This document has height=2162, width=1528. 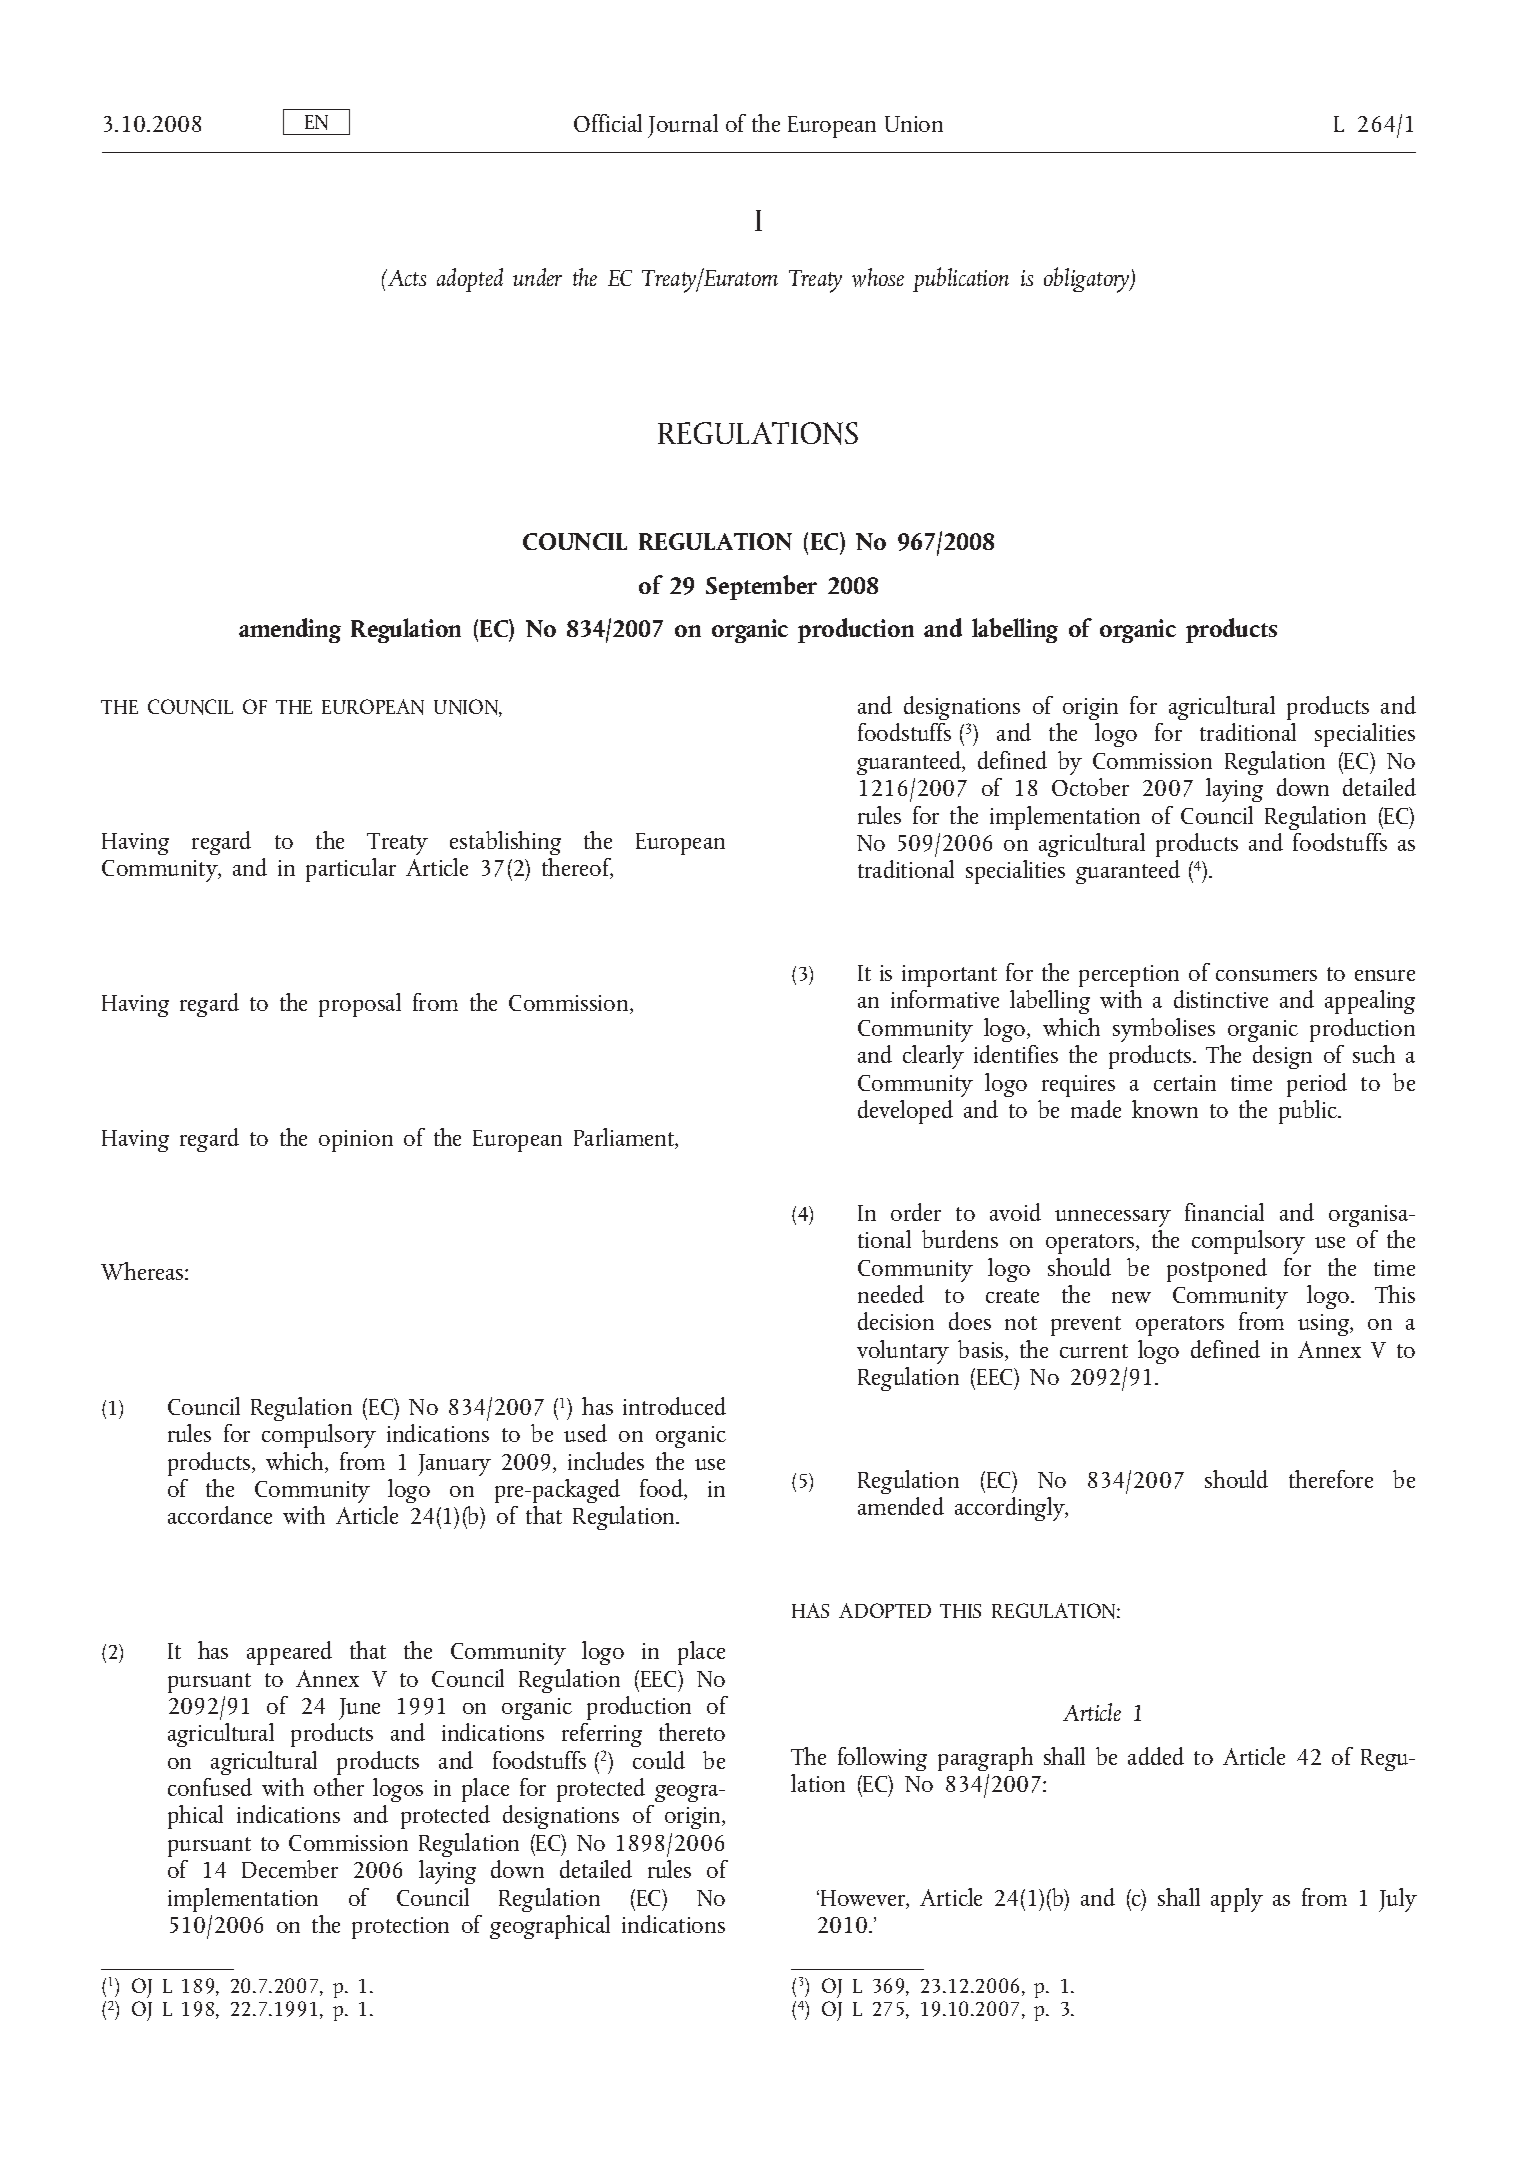 I want to click on Journal, so click(x=683, y=126).
